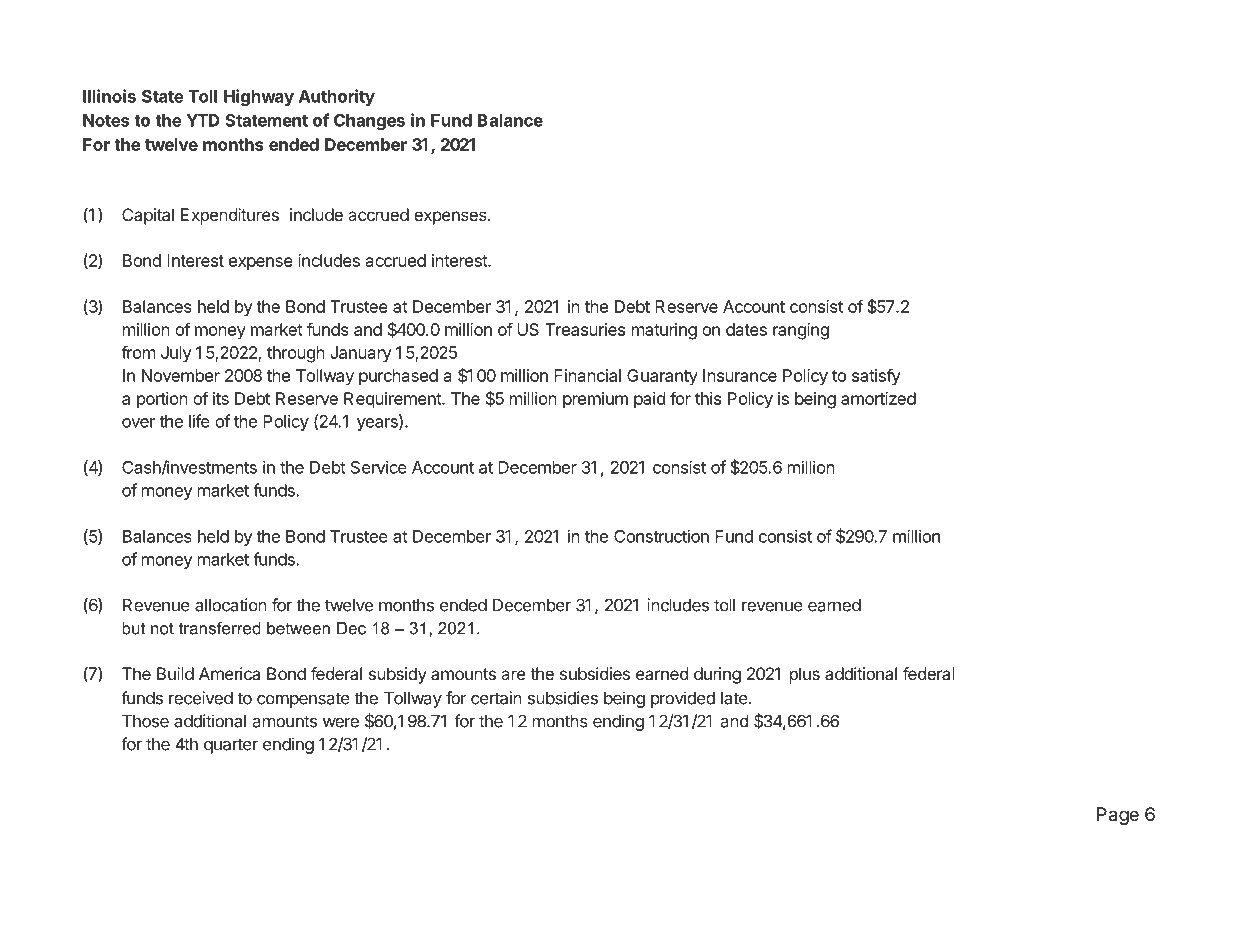 The height and width of the screenshot is (952, 1233). Describe the element at coordinates (683, 699) in the screenshot. I see `provided` at that location.
